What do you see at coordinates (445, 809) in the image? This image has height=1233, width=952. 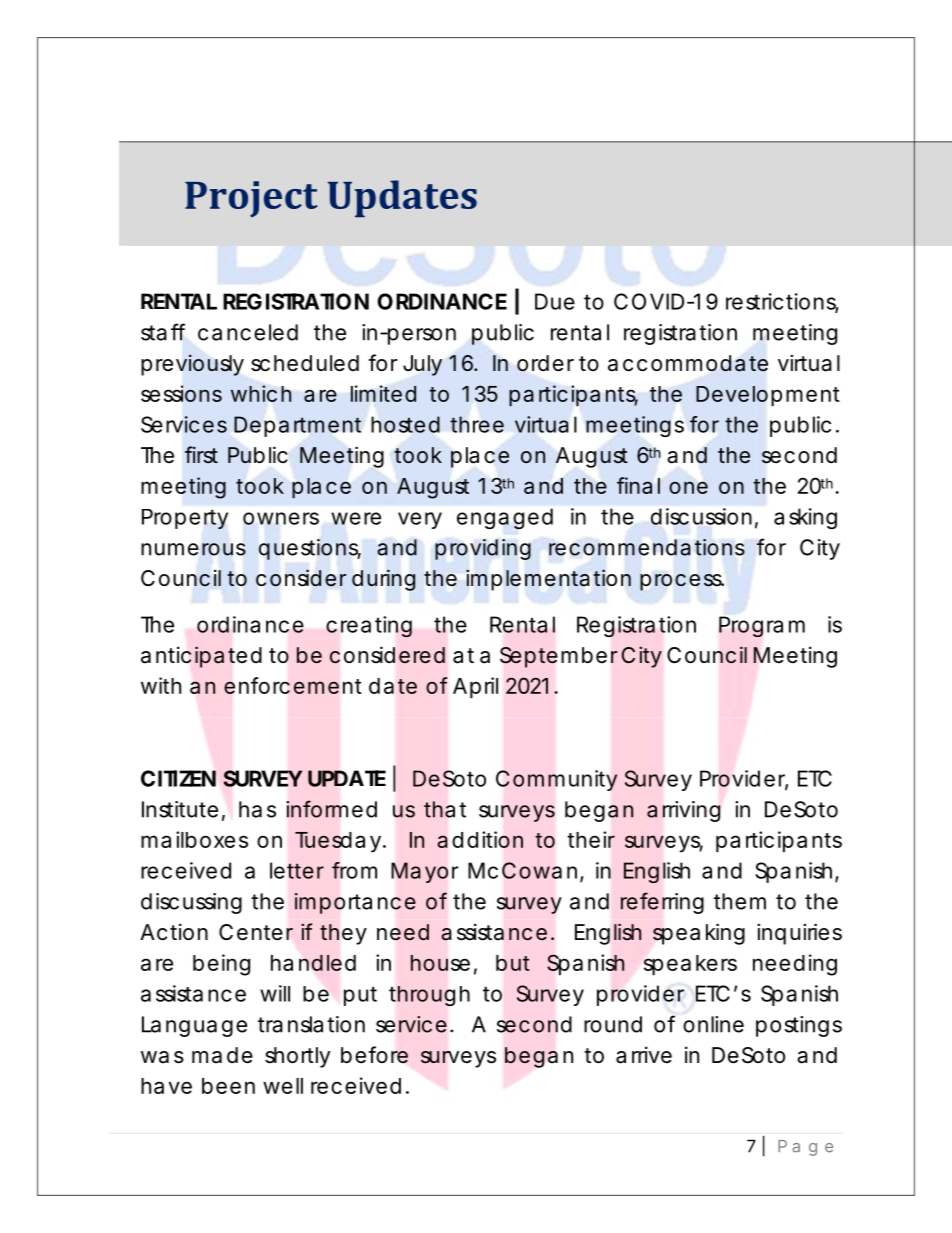 I see `that` at bounding box center [445, 809].
